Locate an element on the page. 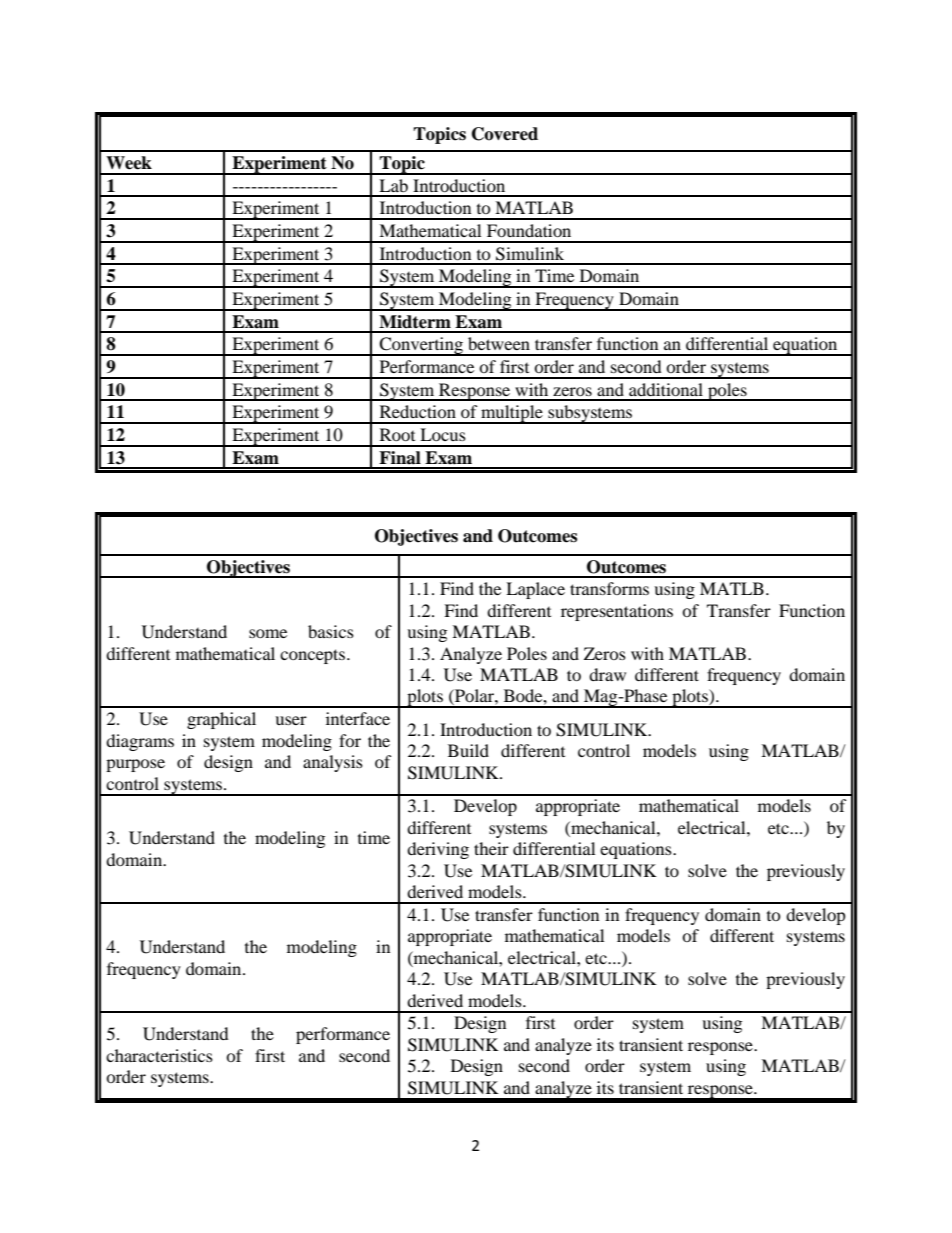  Laplace is located at coordinates (535, 590).
